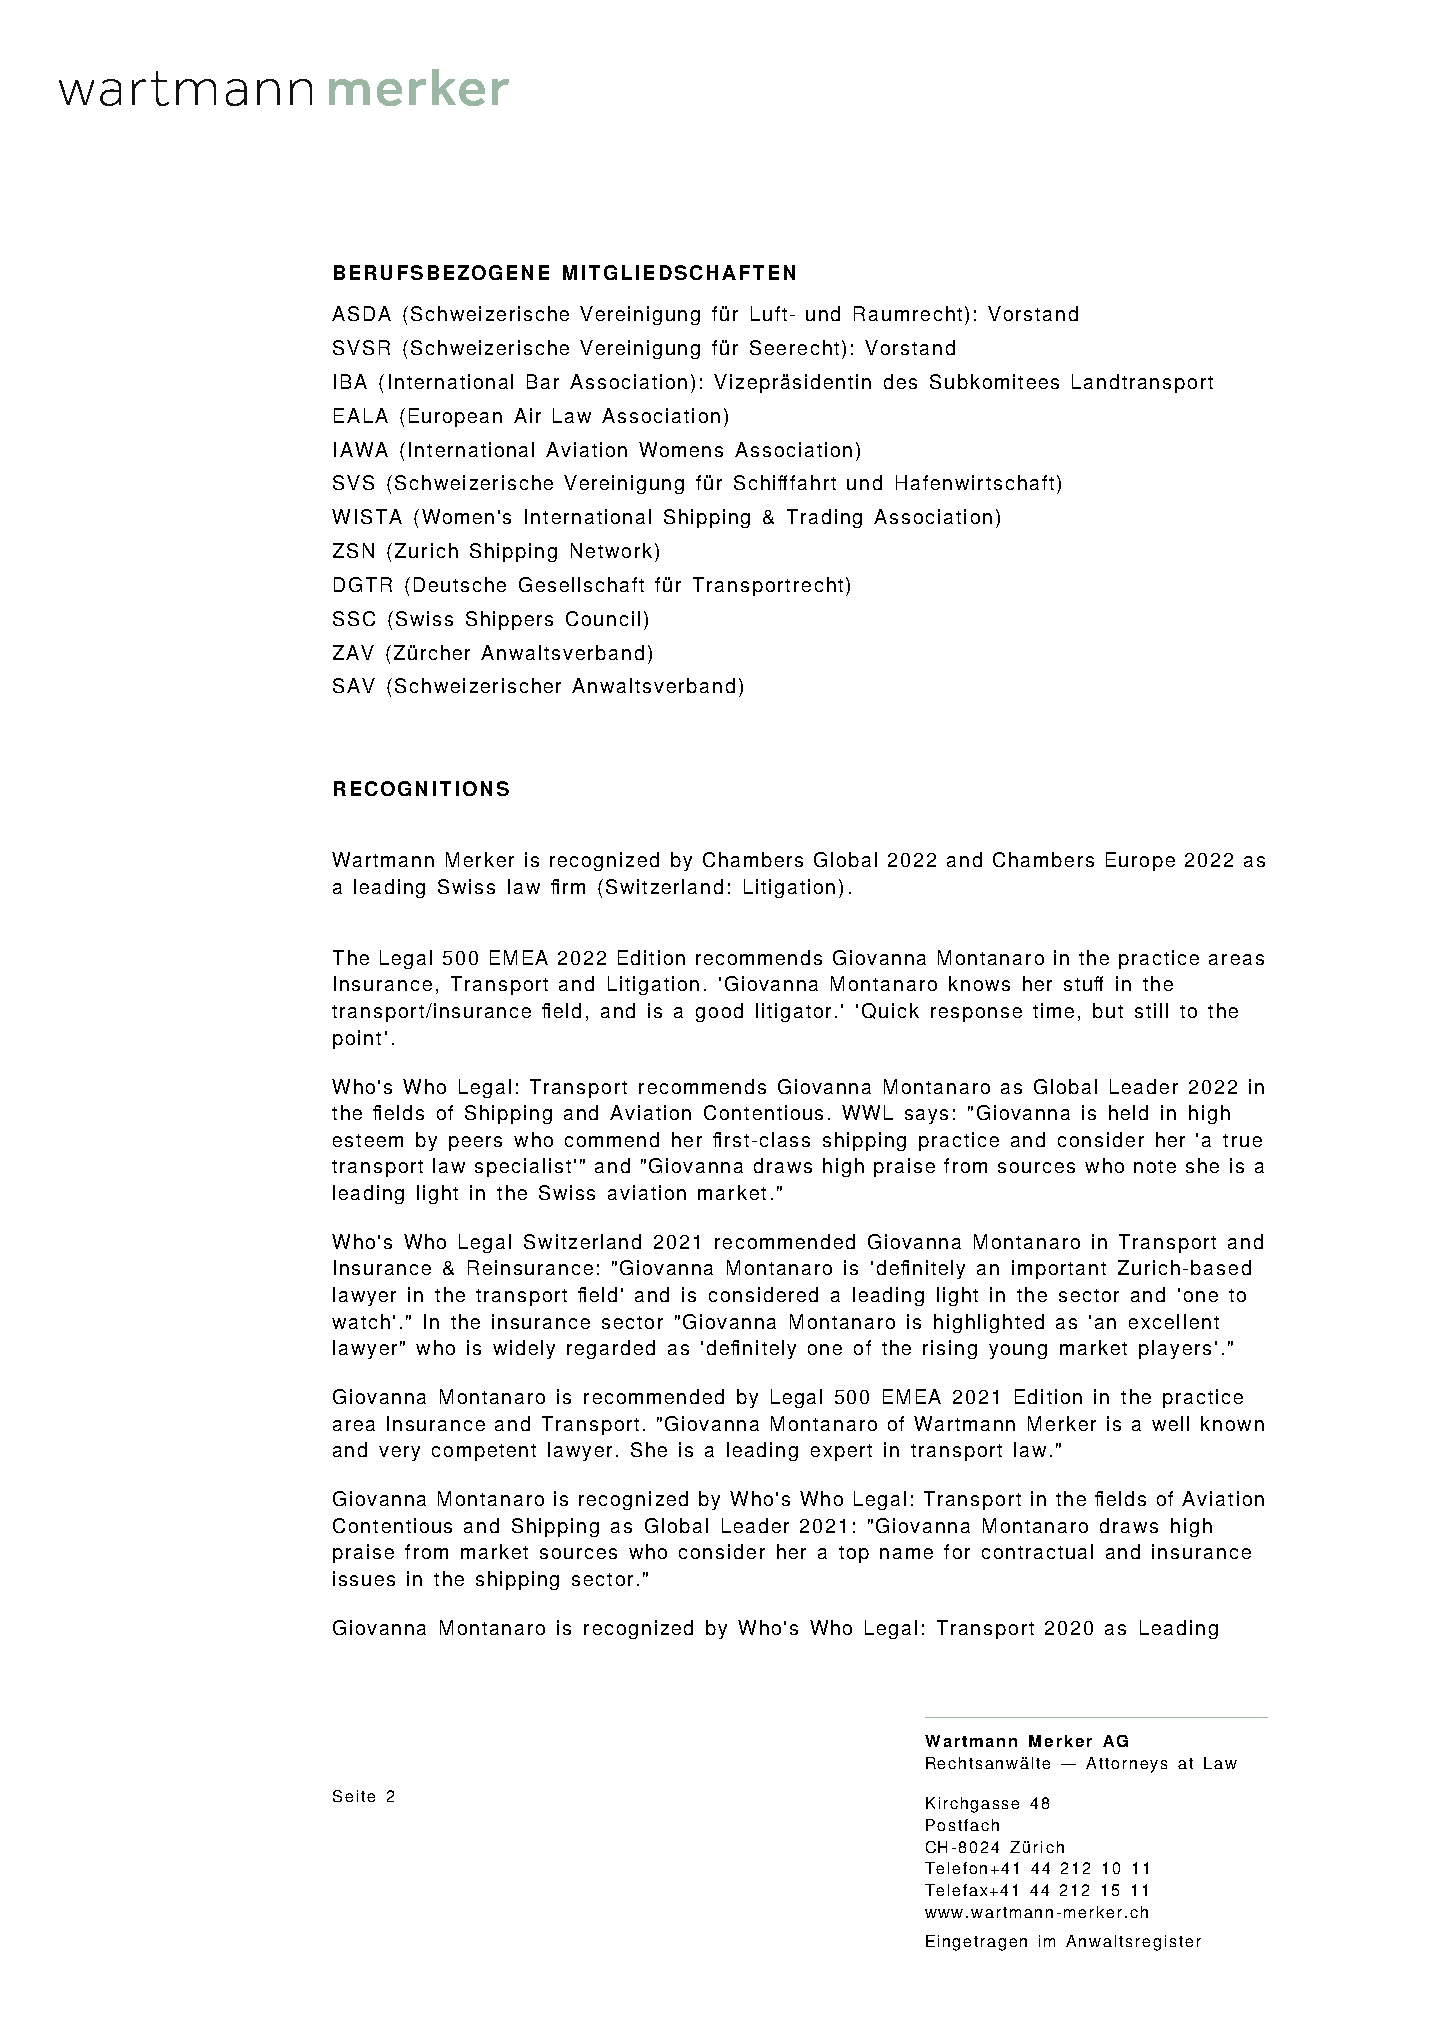 Image resolution: width=1439 pixels, height=2035 pixels. Describe the element at coordinates (475, 1143) in the screenshot. I see `peers` at that location.
